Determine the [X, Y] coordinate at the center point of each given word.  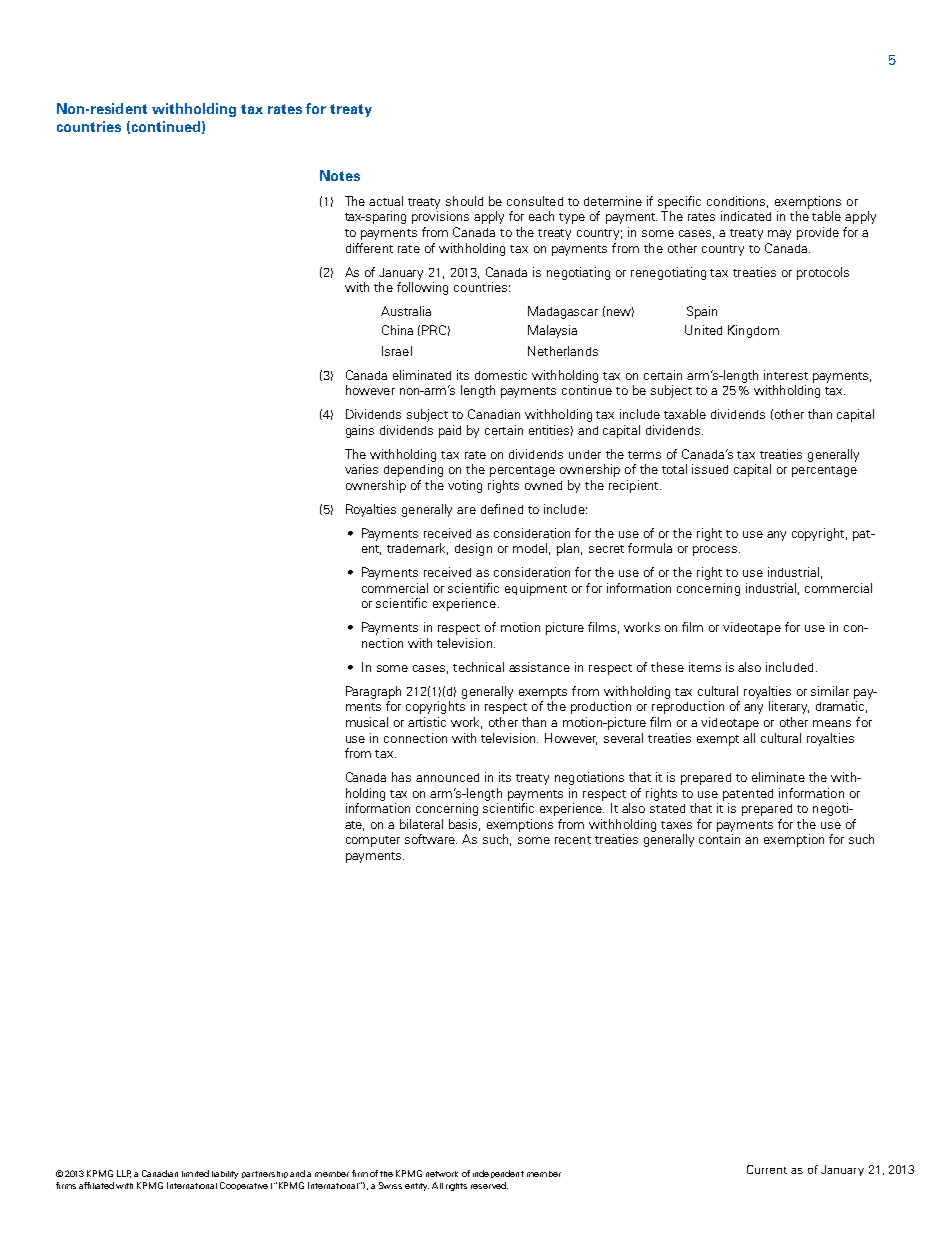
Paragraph [373, 692]
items [705, 667]
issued [710, 469]
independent [498, 1174]
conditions [737, 202]
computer [373, 841]
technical [478, 667]
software [431, 839]
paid [450, 431]
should [464, 201]
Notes [340, 175]
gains [360, 431]
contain [719, 839]
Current [767, 1169]
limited [195, 1173]
